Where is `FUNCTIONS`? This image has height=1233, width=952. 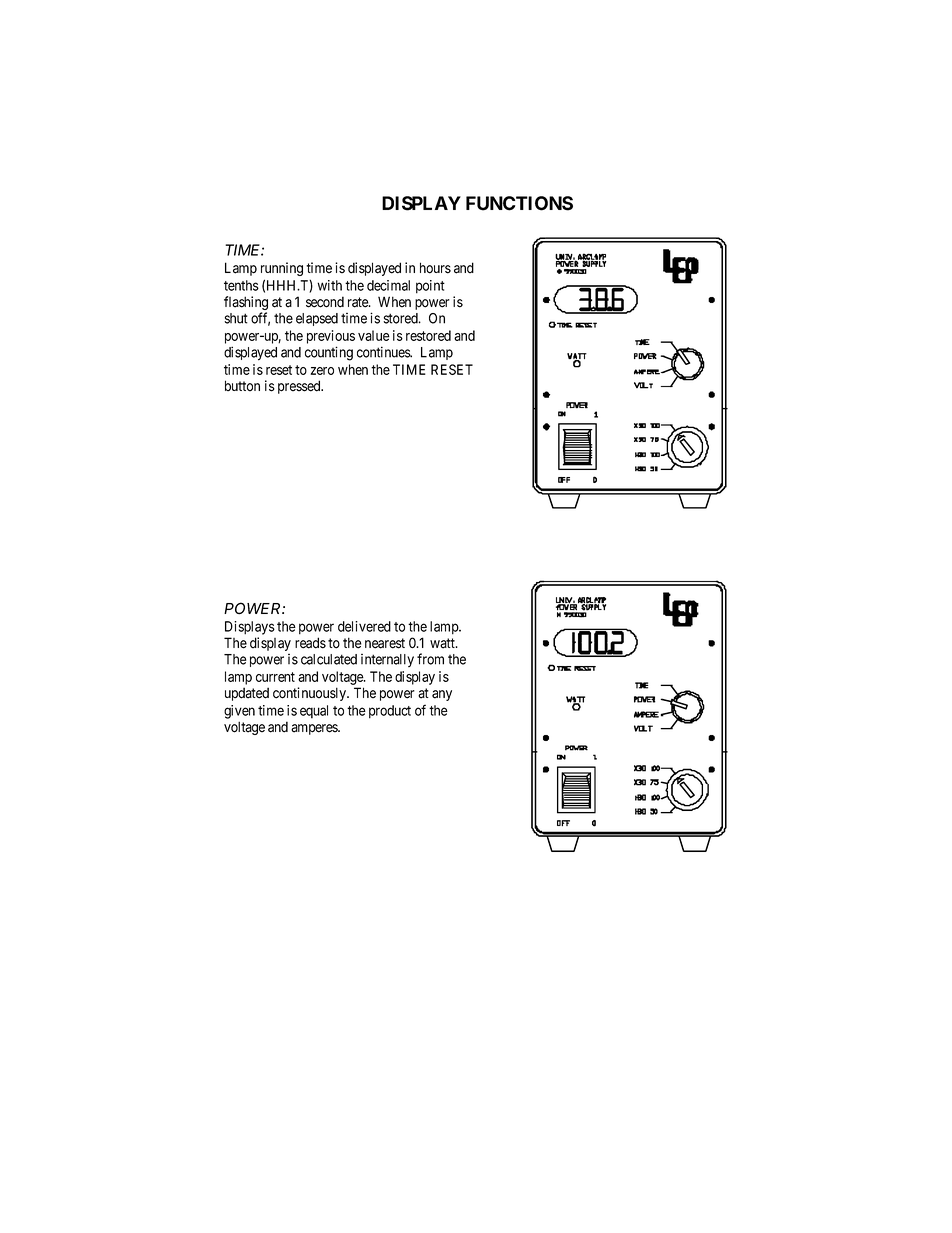 FUNCTIONS is located at coordinates (519, 203).
